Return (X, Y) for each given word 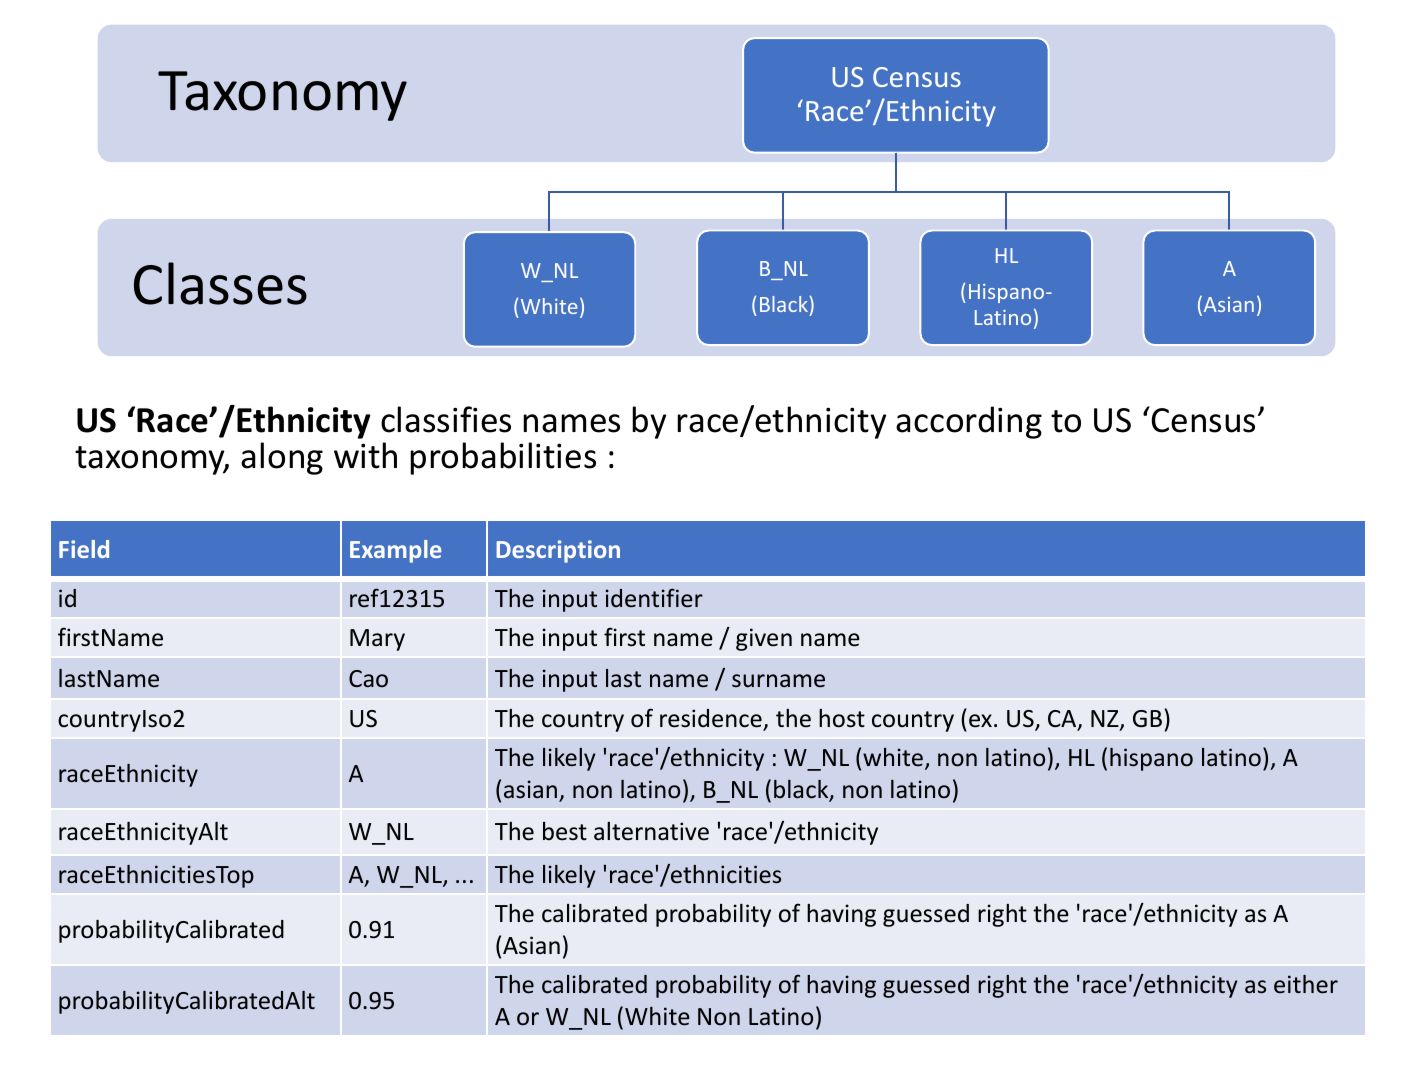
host (842, 718)
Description (558, 551)
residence (712, 719)
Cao (368, 678)
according (969, 422)
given (764, 639)
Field (84, 549)
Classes (220, 283)
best (565, 831)
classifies (446, 419)
